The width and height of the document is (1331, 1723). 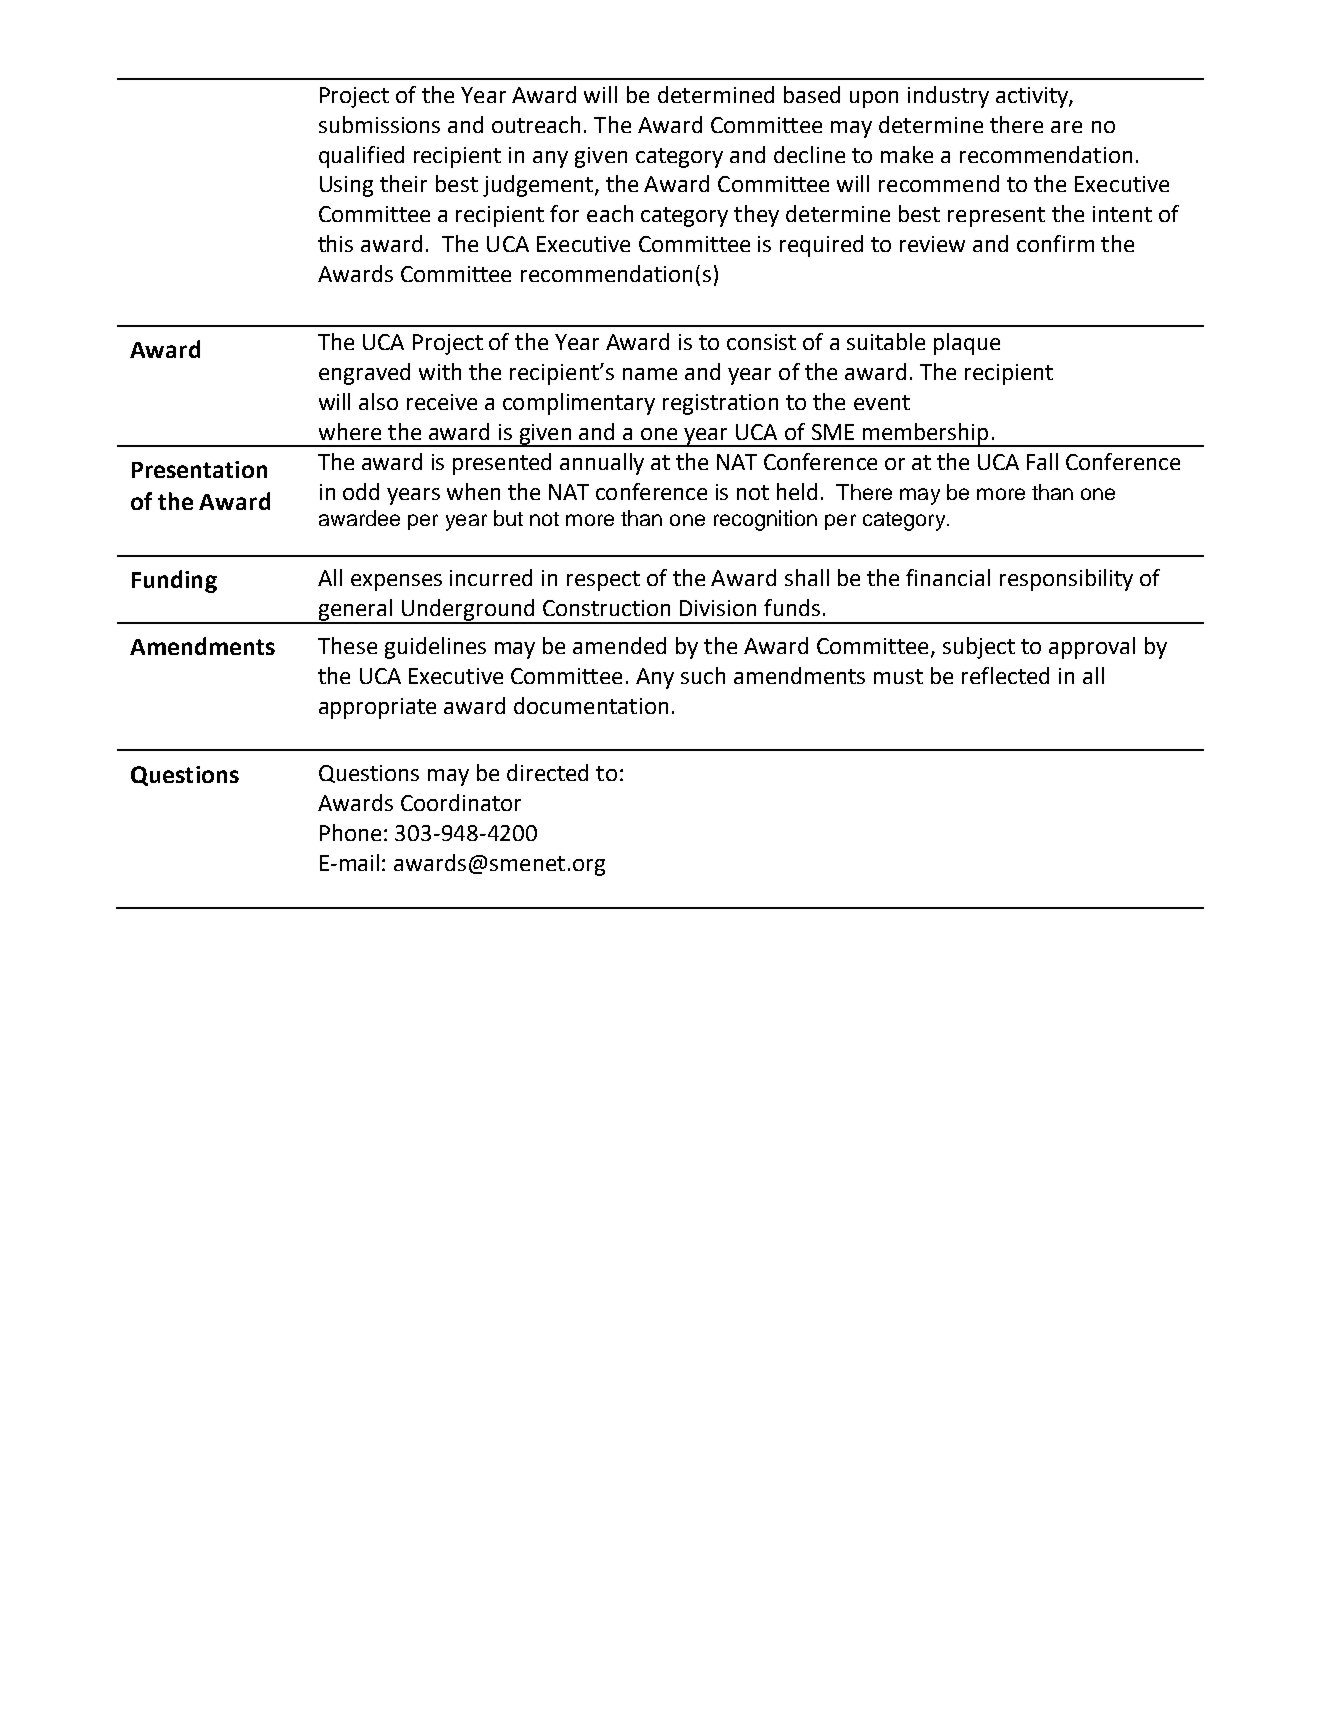 What do you see at coordinates (650, 374) in the document?
I see `name` at bounding box center [650, 374].
